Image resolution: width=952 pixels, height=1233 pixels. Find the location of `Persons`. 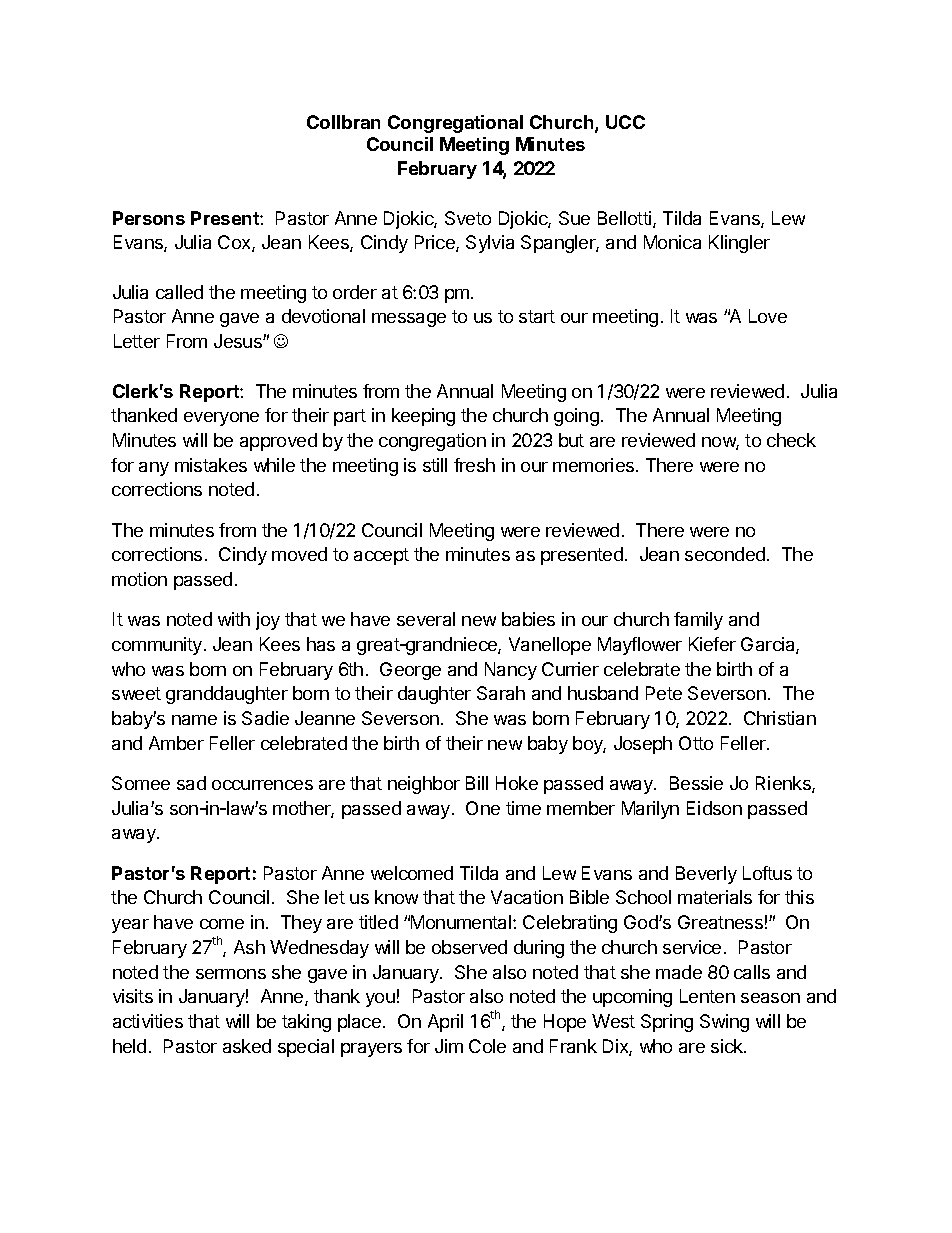

Persons is located at coordinates (149, 218).
